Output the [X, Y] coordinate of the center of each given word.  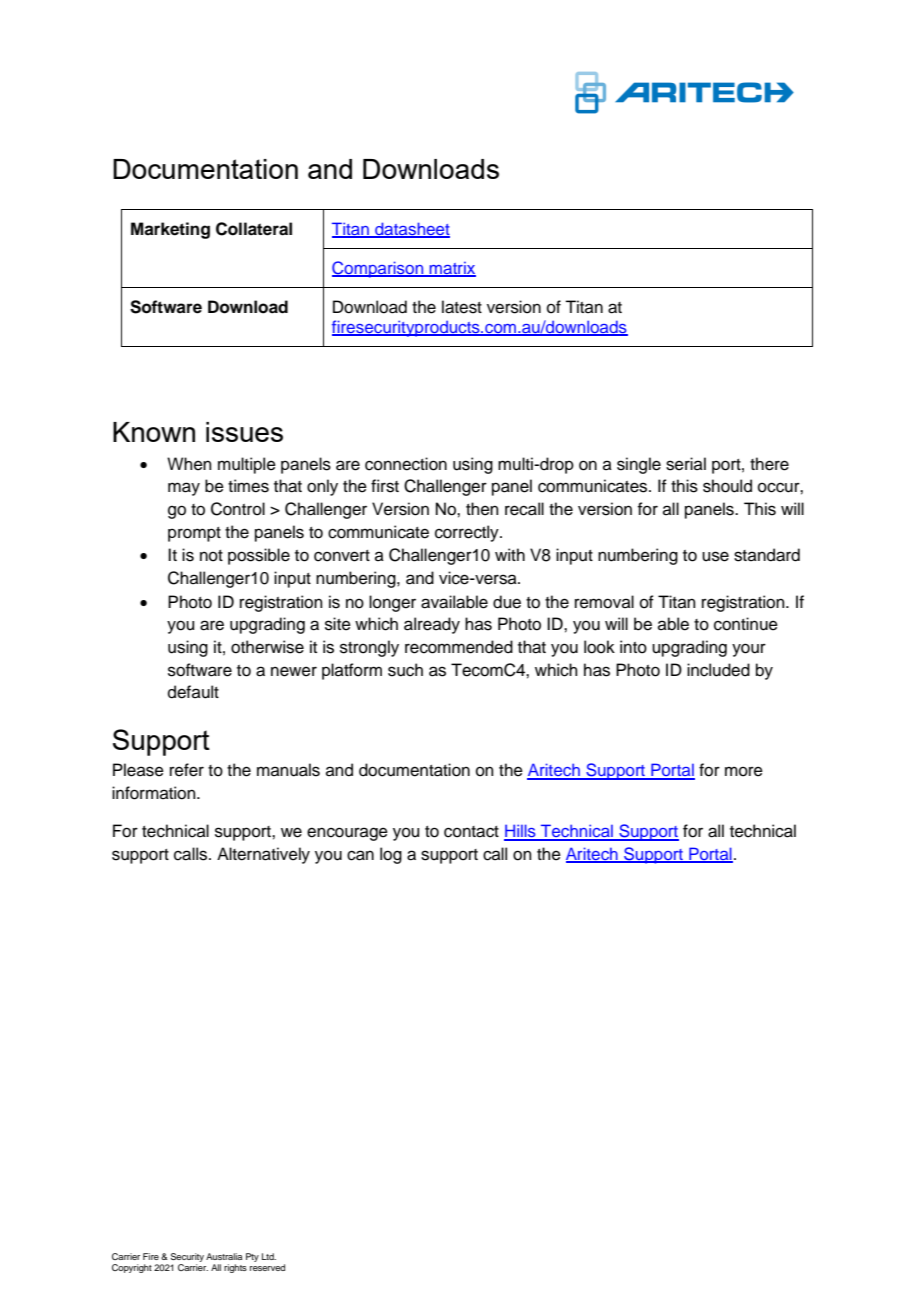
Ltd [269, 1256]
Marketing [170, 230]
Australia [224, 1256]
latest [462, 307]
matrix [451, 269]
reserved [267, 1267]
